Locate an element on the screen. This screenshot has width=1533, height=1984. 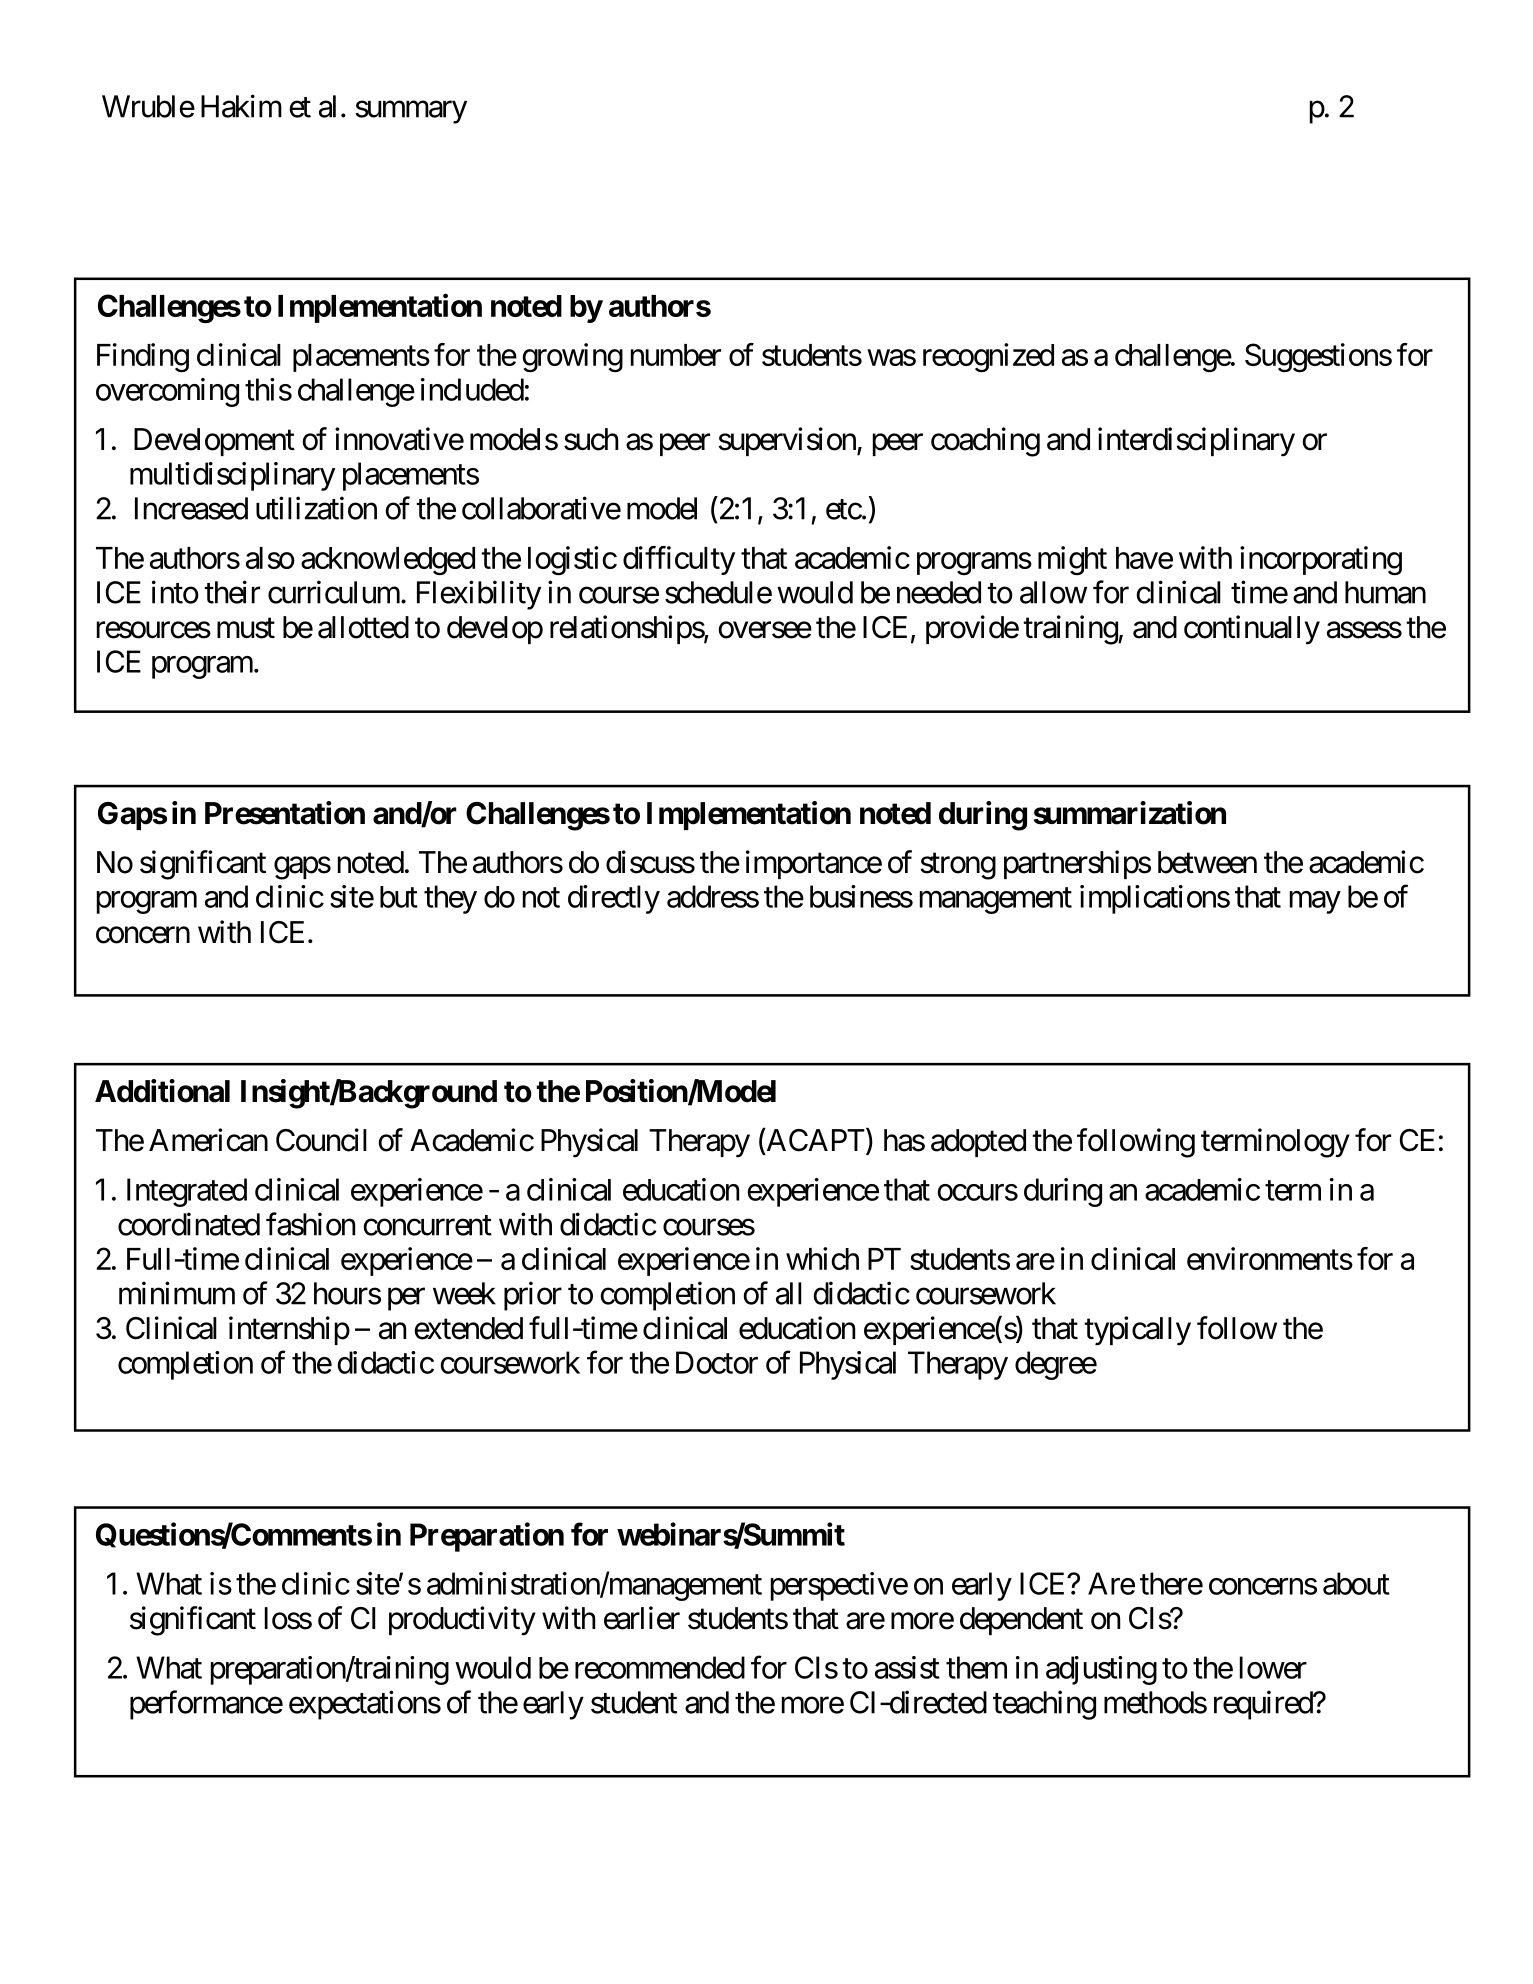
number is located at coordinates (676, 355).
